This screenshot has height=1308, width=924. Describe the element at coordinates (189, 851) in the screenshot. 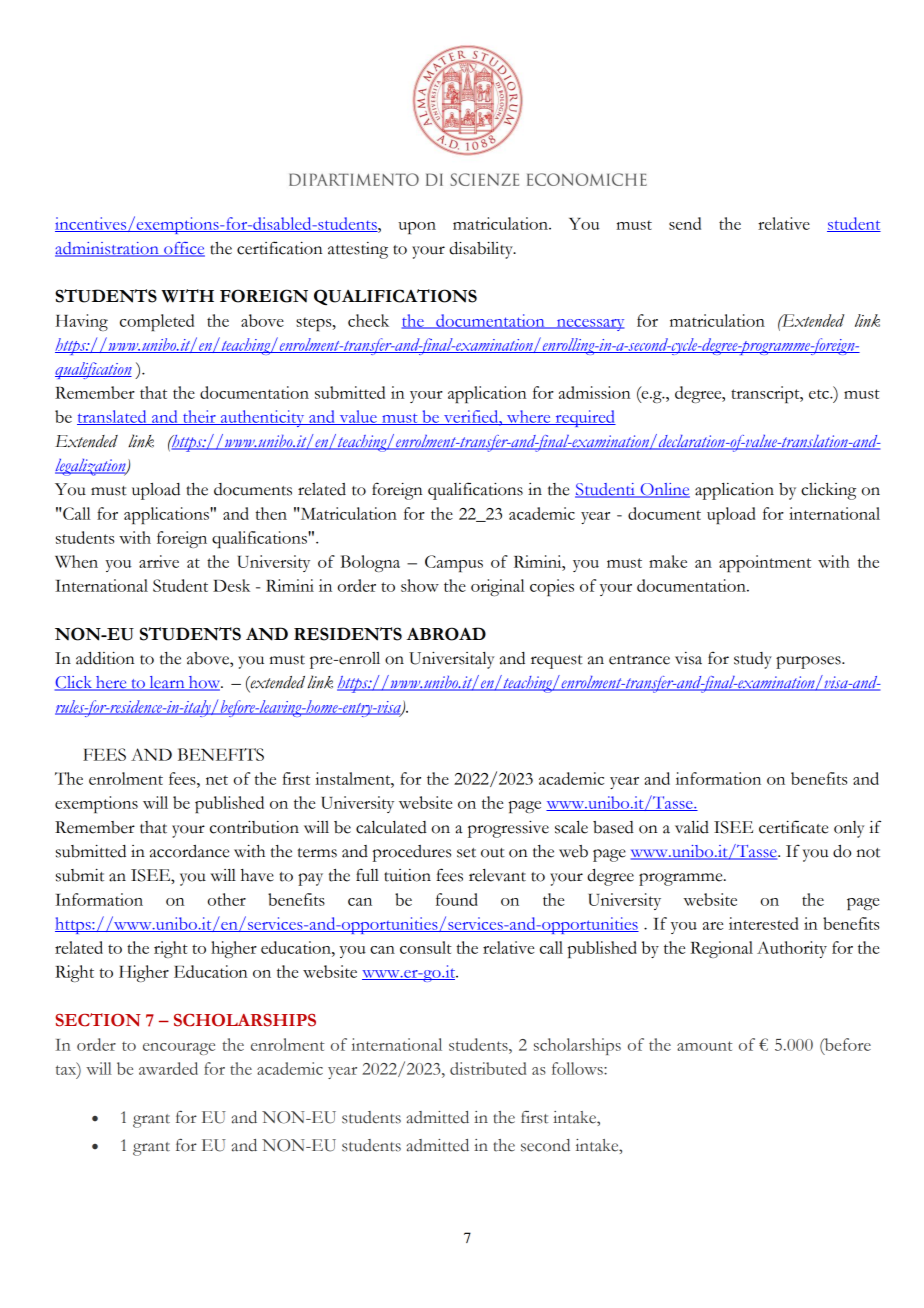

I see `accordance` at that location.
